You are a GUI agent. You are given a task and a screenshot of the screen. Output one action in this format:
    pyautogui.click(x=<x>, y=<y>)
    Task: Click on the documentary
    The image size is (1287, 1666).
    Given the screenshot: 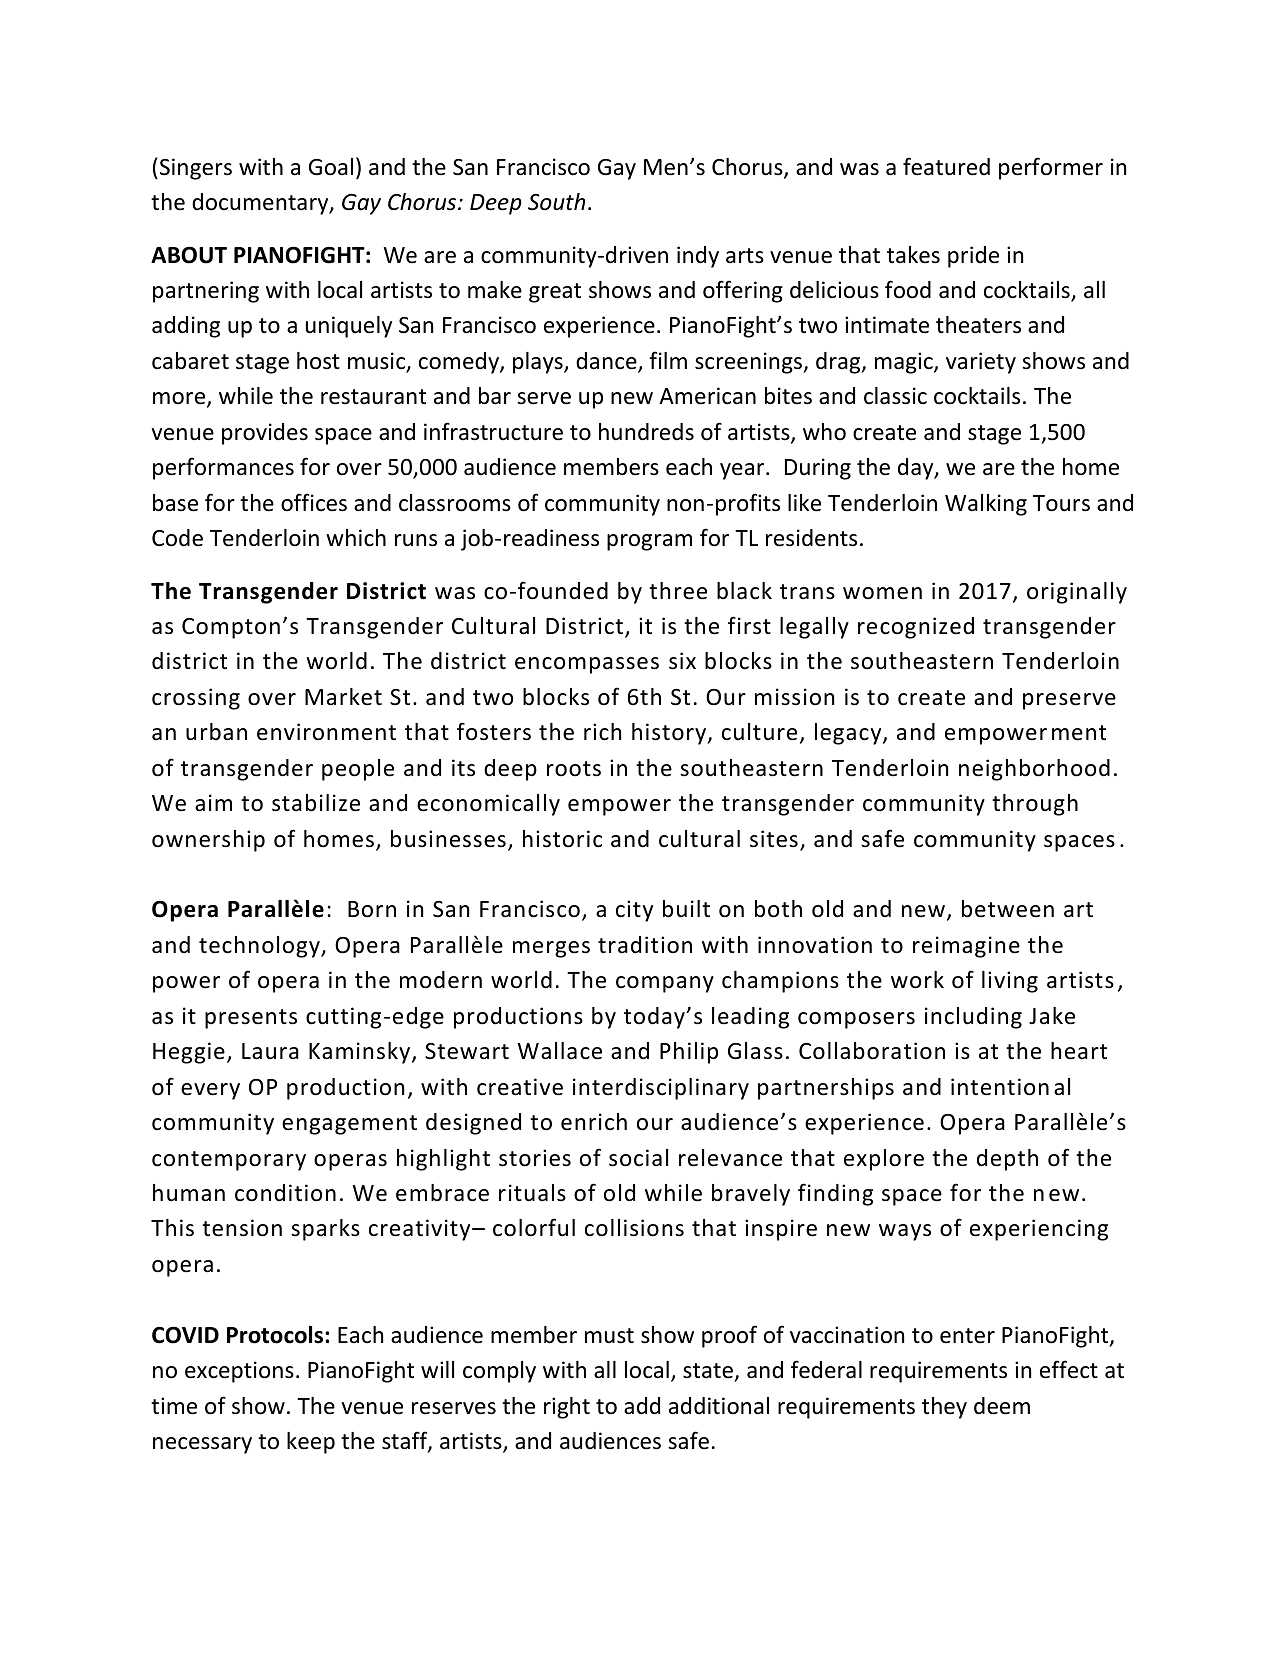 What is the action you would take?
    pyautogui.click(x=261, y=204)
